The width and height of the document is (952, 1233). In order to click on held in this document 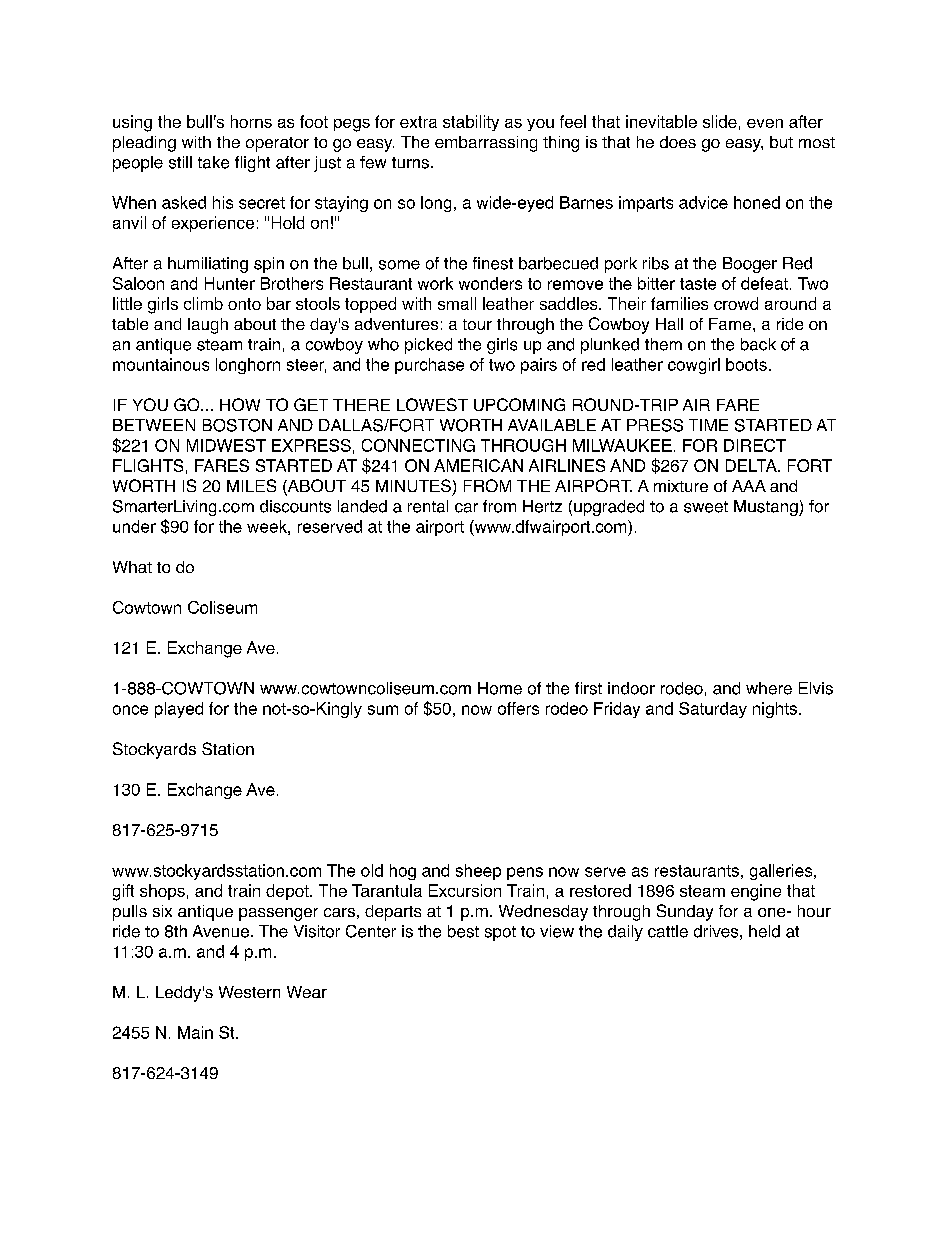, I will do `click(764, 931)`.
